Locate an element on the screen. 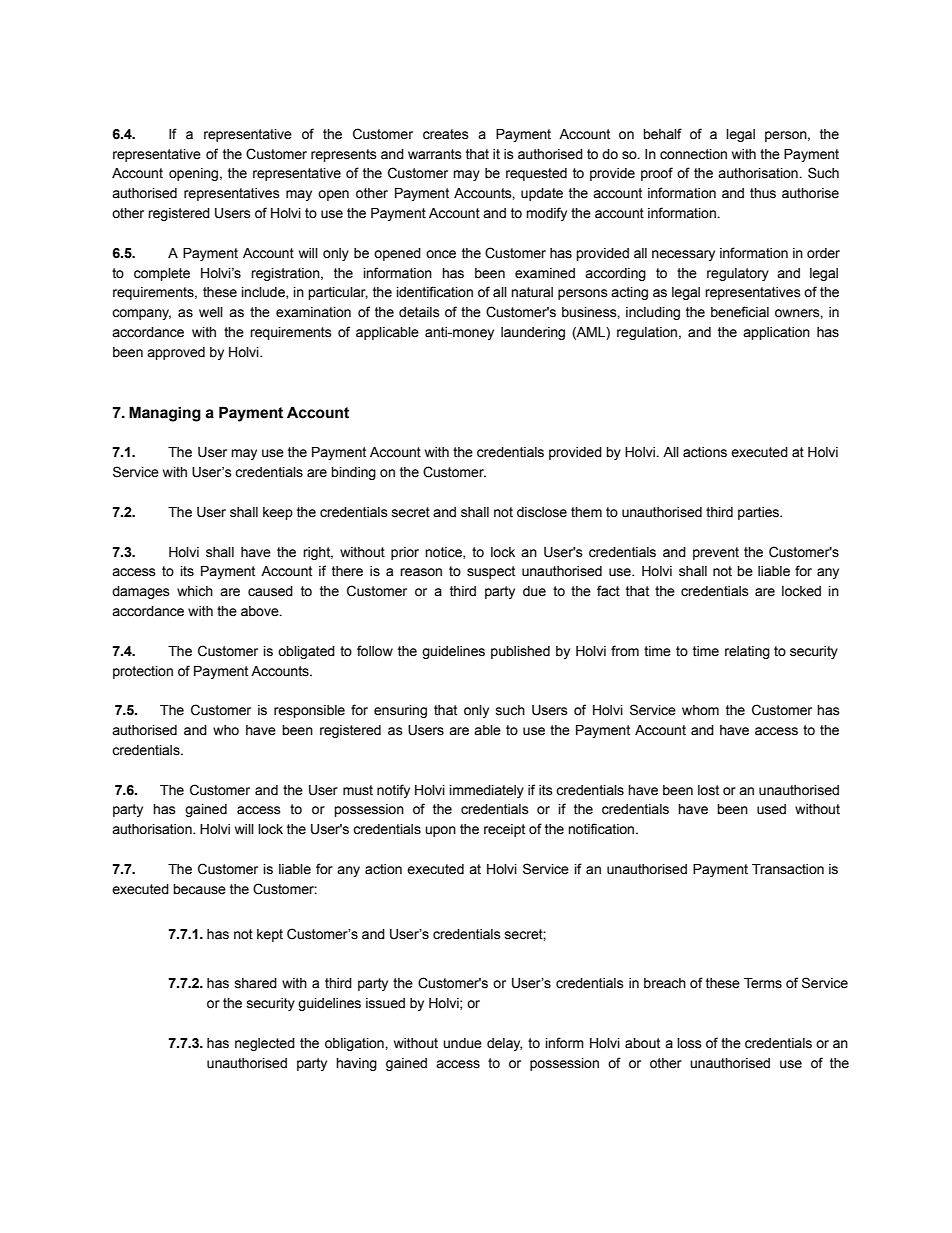  warrants is located at coordinates (435, 154).
